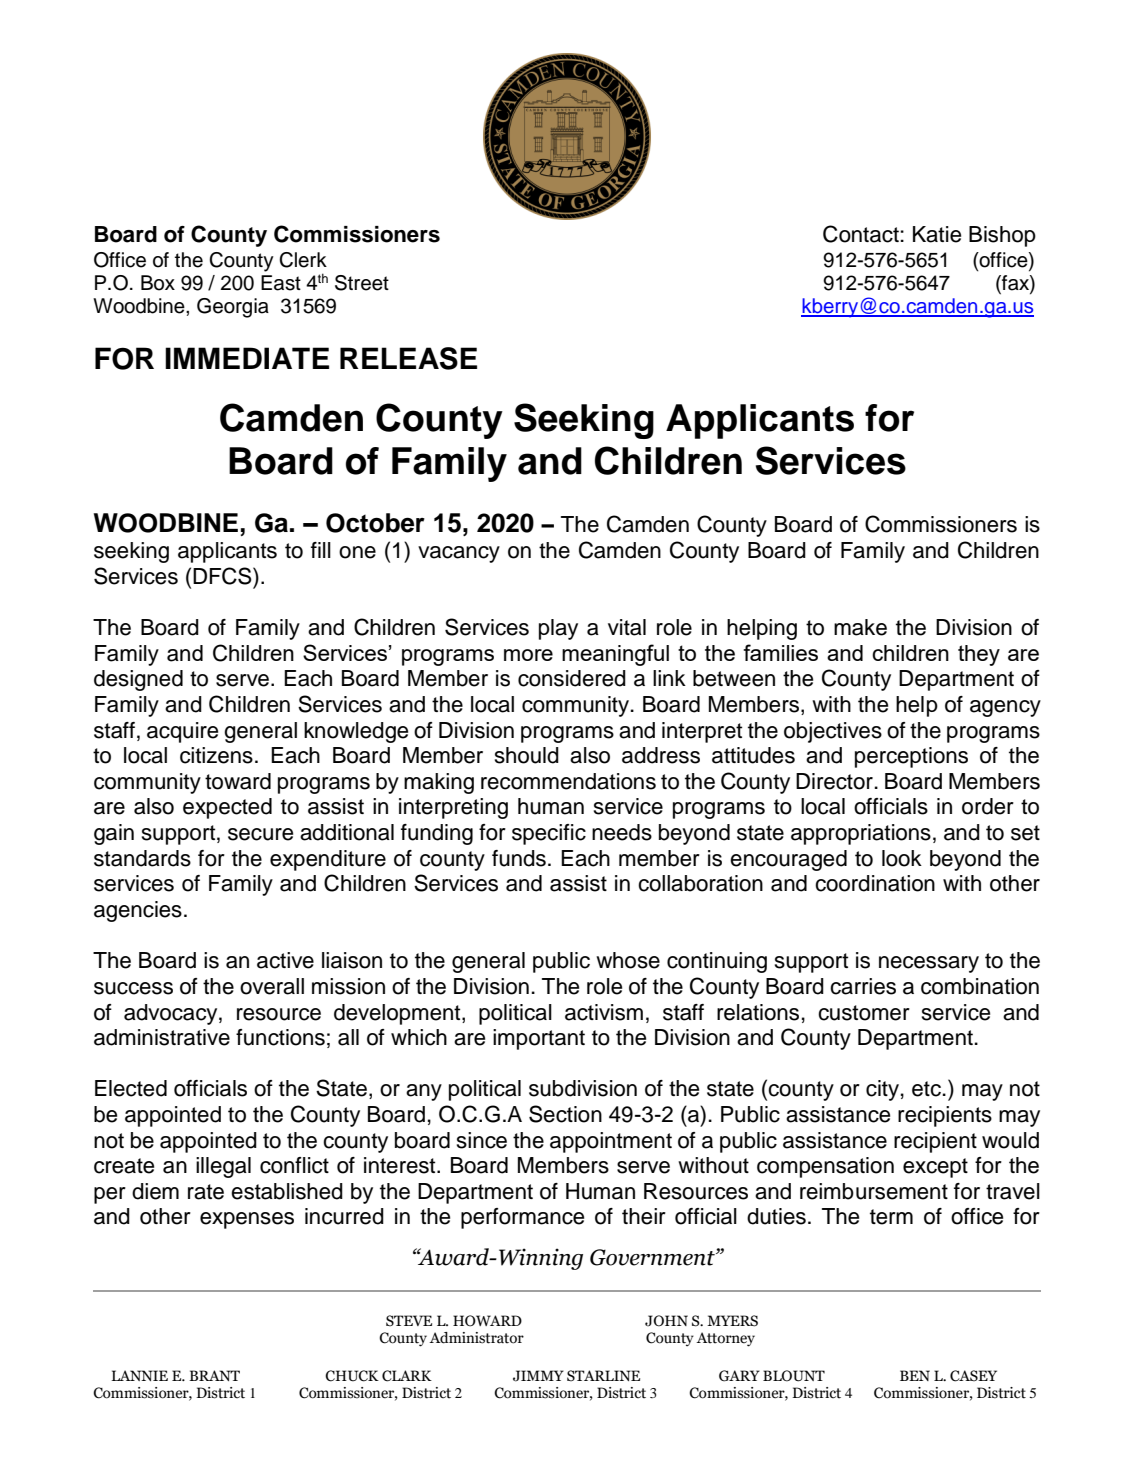 The width and height of the document is (1134, 1468). What do you see at coordinates (937, 234) in the document?
I see `Katie` at bounding box center [937, 234].
